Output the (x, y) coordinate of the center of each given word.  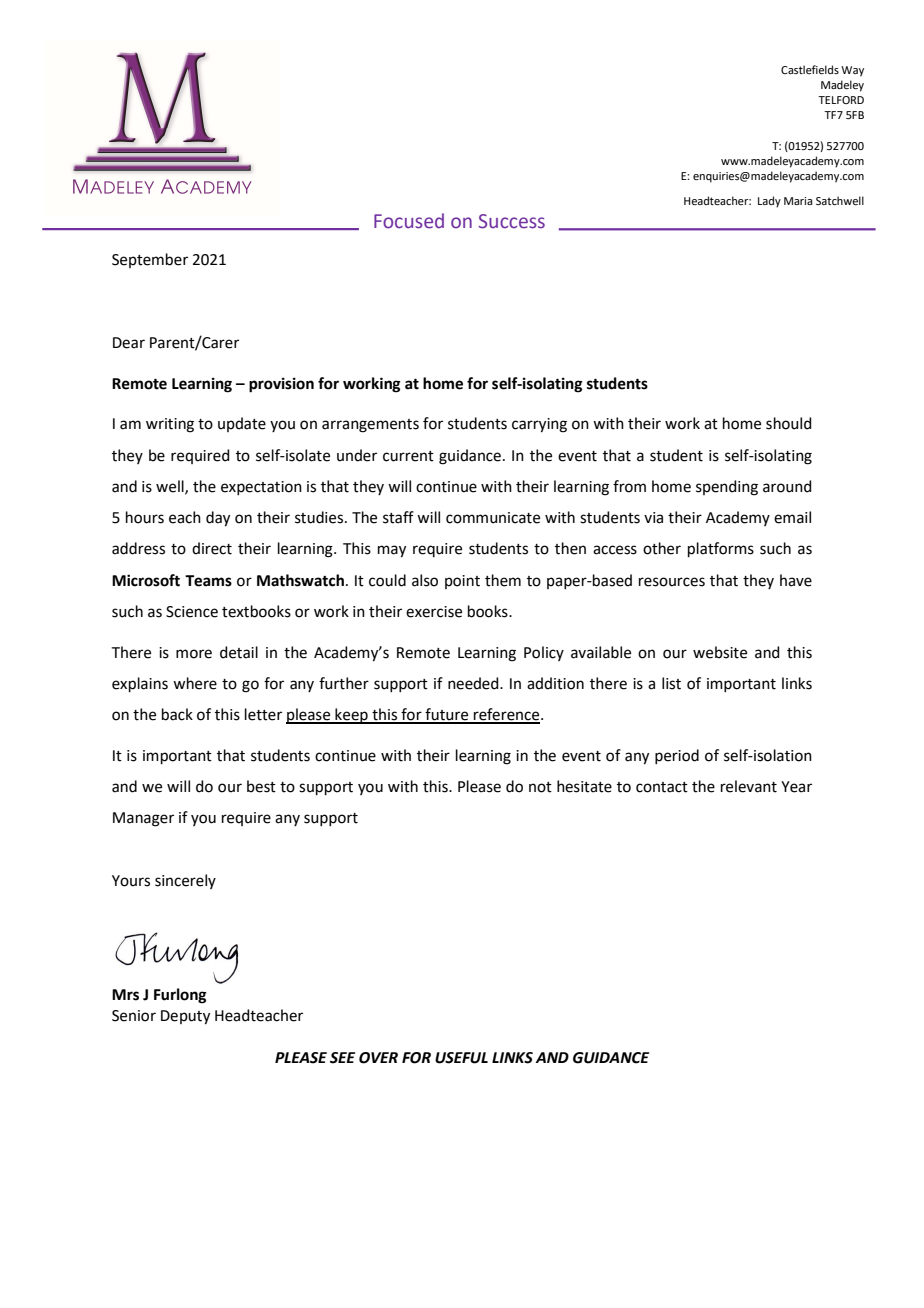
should (789, 423)
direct (212, 548)
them (503, 580)
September (150, 260)
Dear (129, 343)
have (796, 580)
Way (852, 71)
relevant (749, 786)
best (261, 786)
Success (512, 221)
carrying (539, 425)
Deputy (185, 1017)
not (540, 787)
